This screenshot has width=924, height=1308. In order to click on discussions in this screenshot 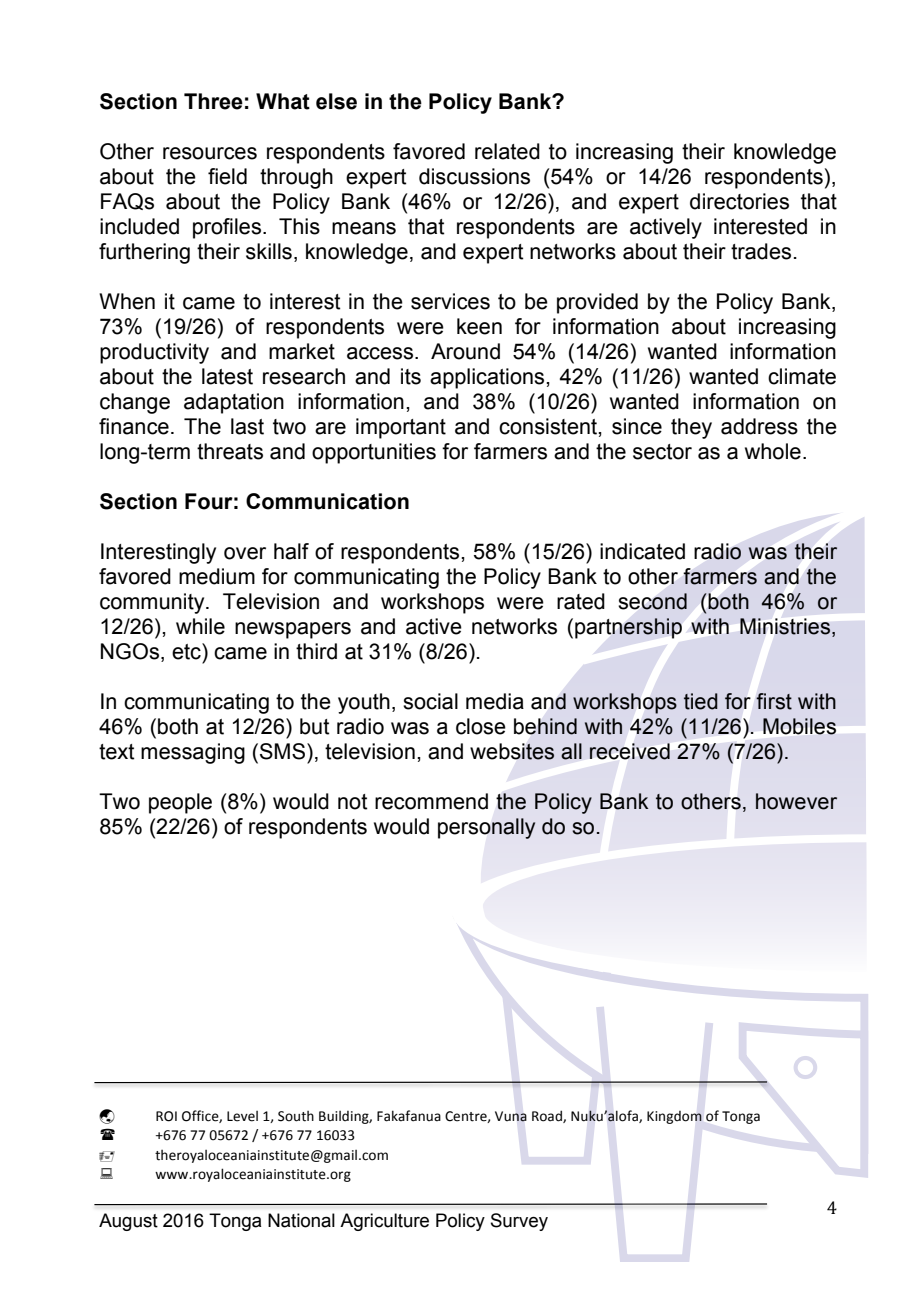, I will do `click(474, 176)`.
